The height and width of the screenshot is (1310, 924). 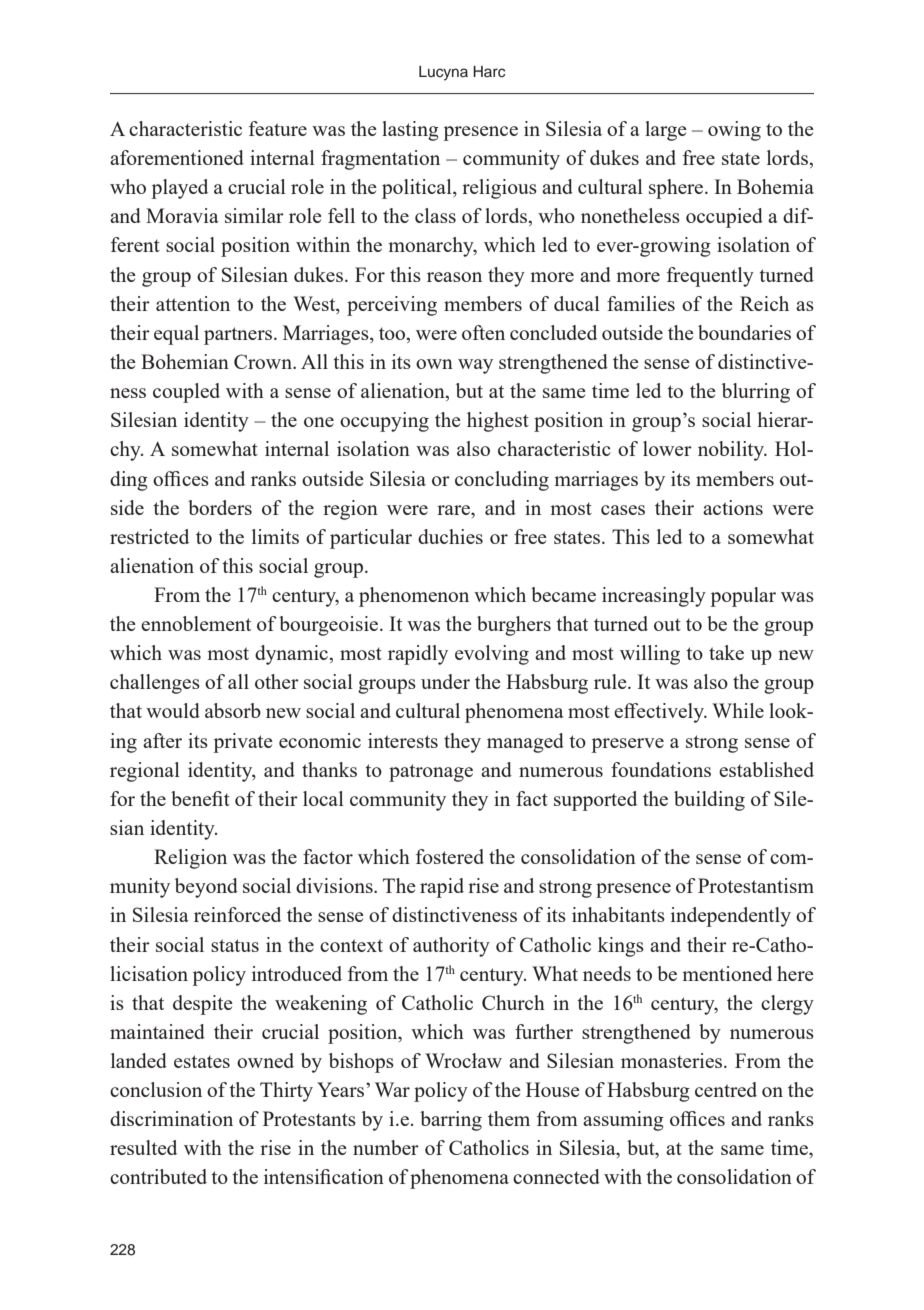 I want to click on barring, so click(x=451, y=1121).
